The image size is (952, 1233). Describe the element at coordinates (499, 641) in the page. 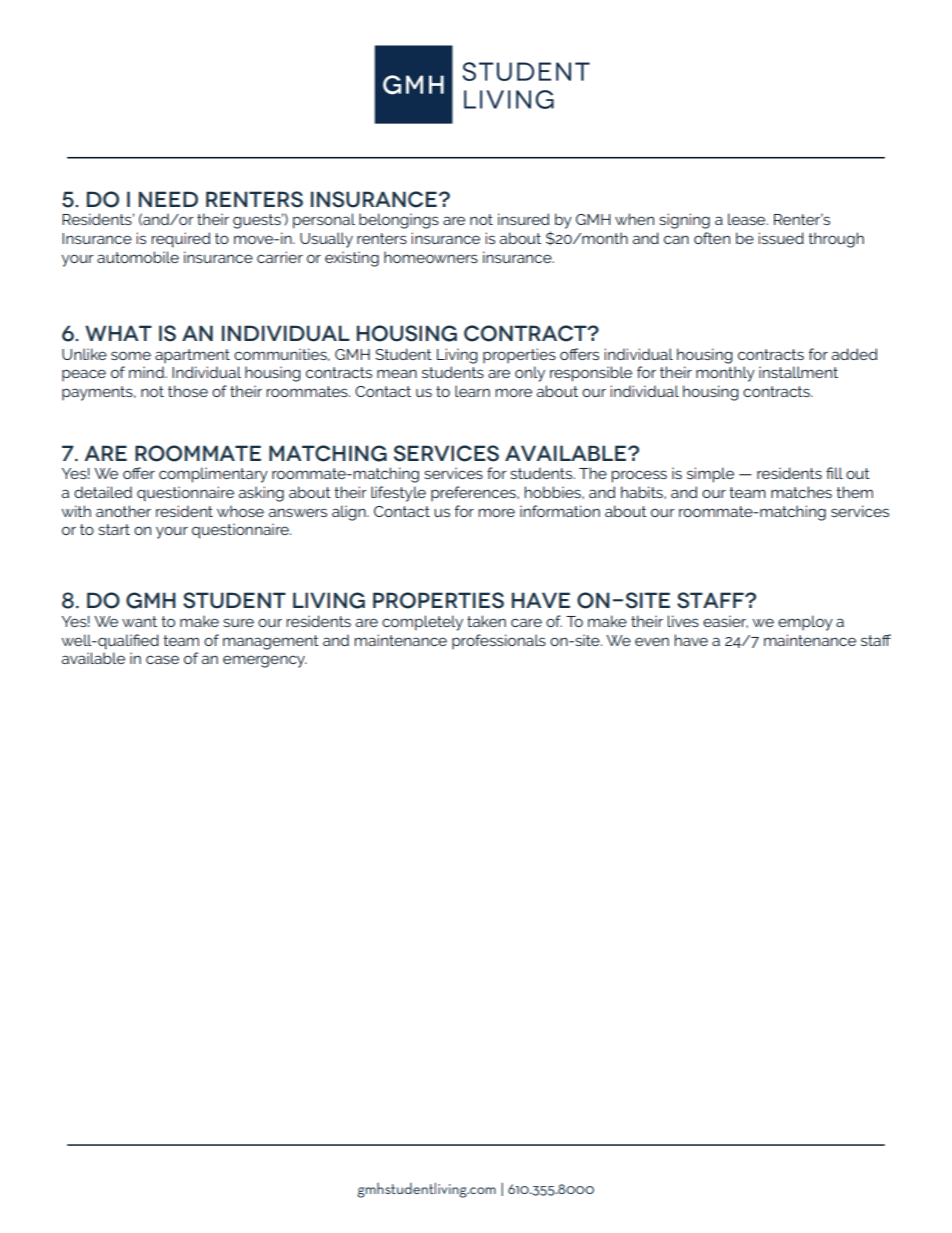

I see `professionals` at that location.
